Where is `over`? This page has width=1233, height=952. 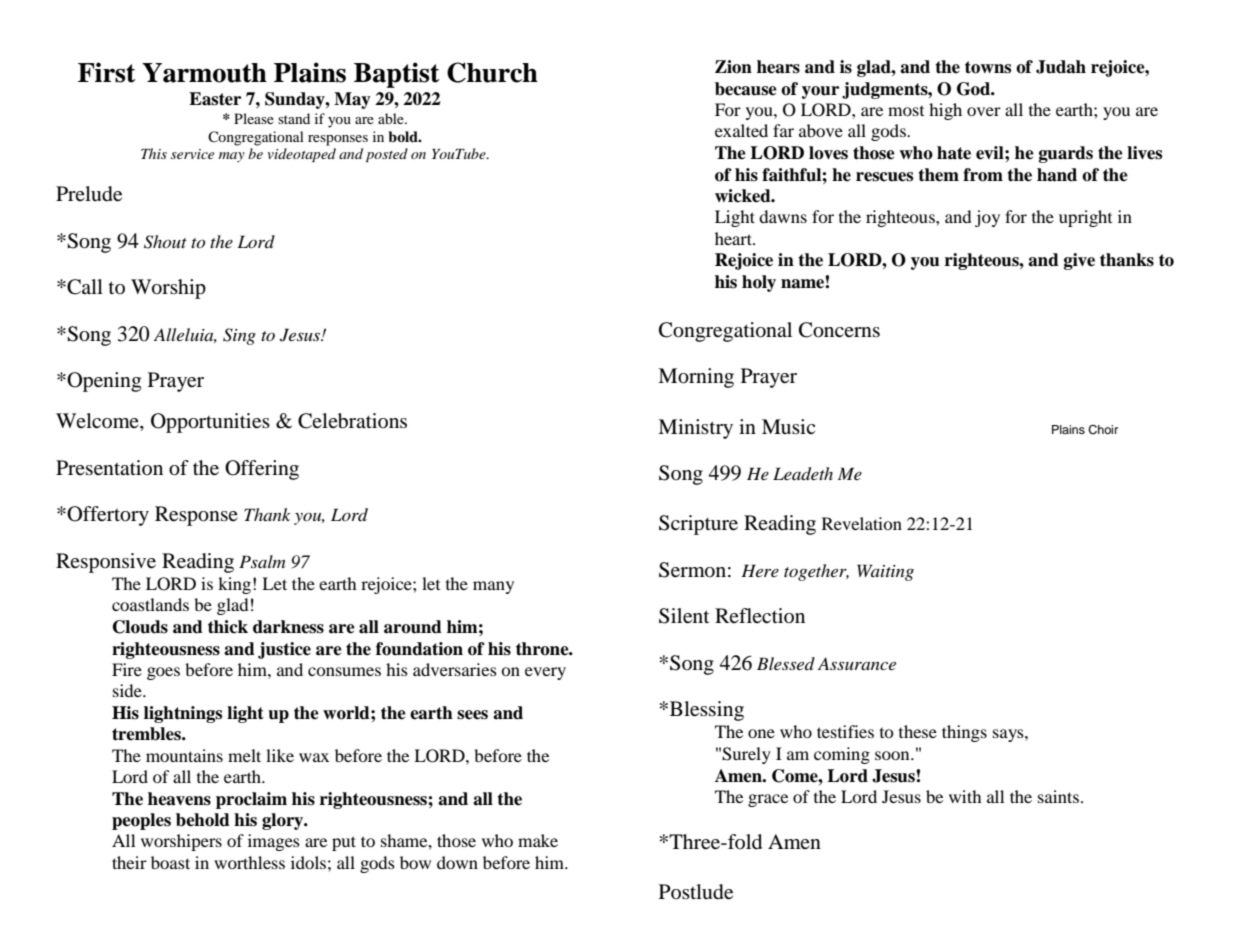 over is located at coordinates (984, 111).
